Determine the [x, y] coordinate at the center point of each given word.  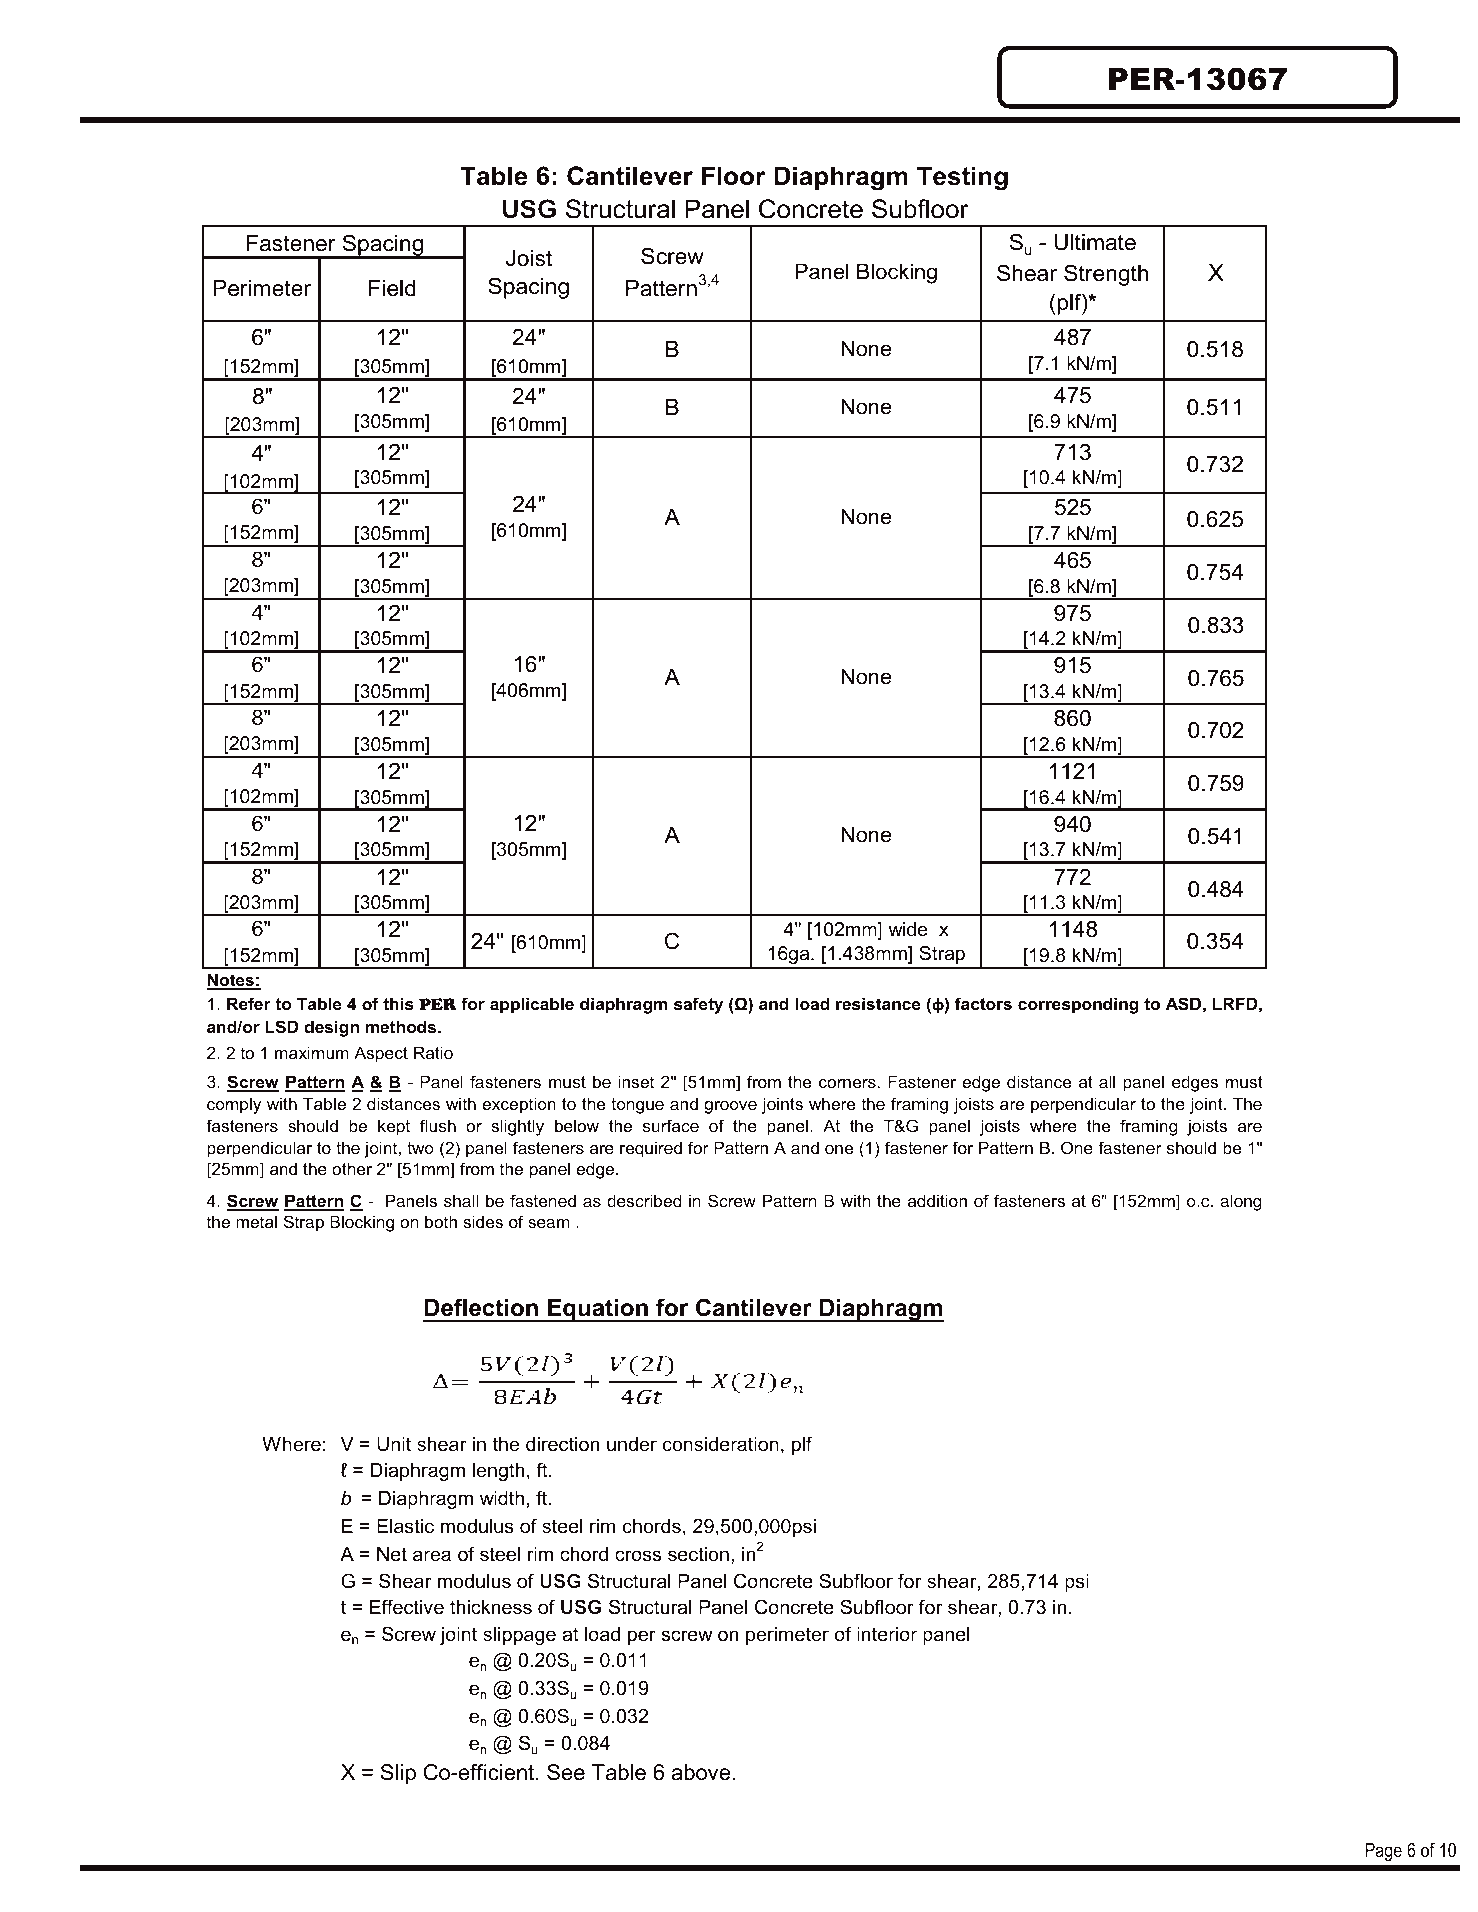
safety [698, 1005]
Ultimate [1095, 242]
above [701, 1772]
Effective [407, 1607]
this [398, 1003]
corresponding [1078, 1005]
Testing [962, 178]
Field [392, 288]
